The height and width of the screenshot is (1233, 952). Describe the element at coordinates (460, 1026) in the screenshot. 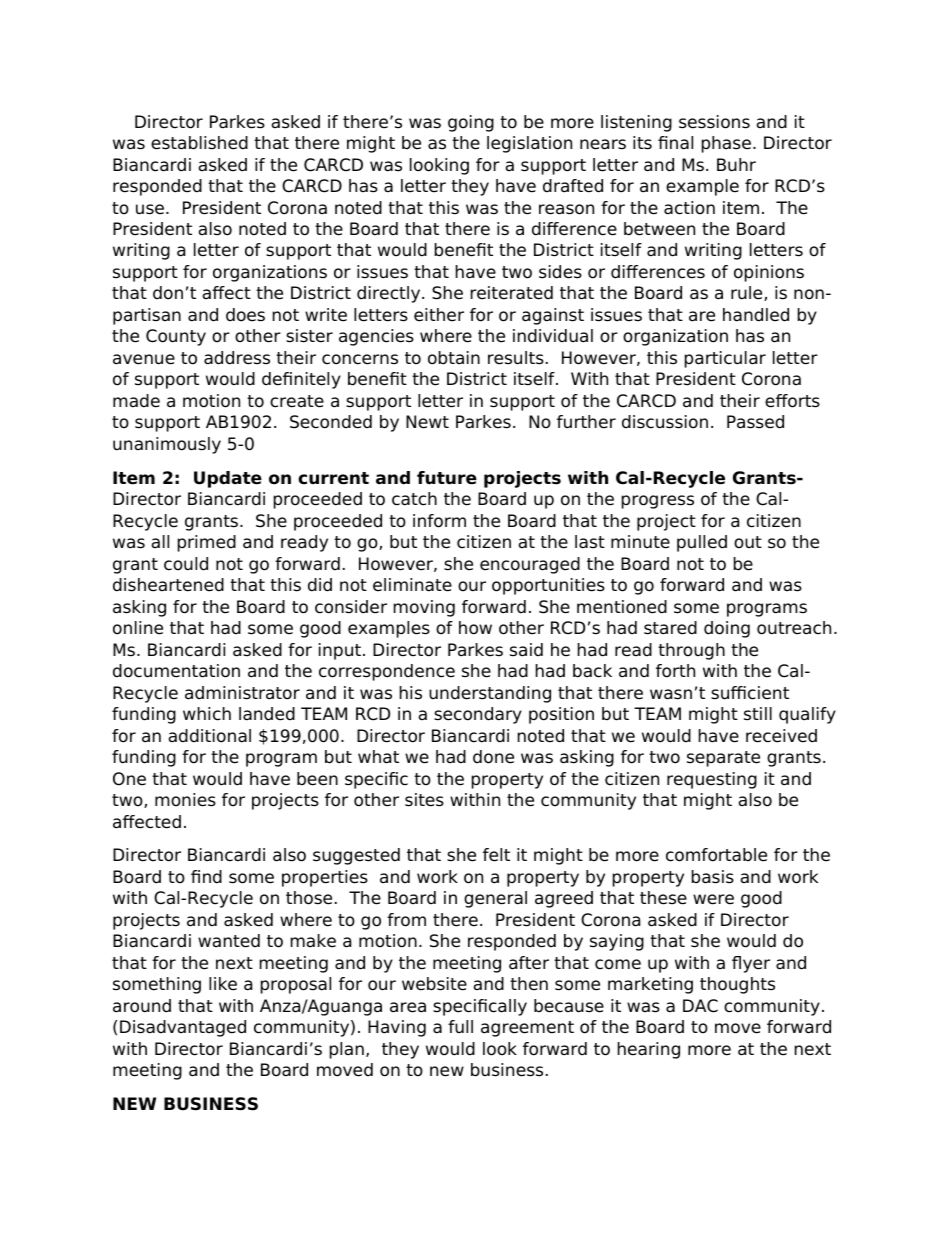

I see `full` at that location.
